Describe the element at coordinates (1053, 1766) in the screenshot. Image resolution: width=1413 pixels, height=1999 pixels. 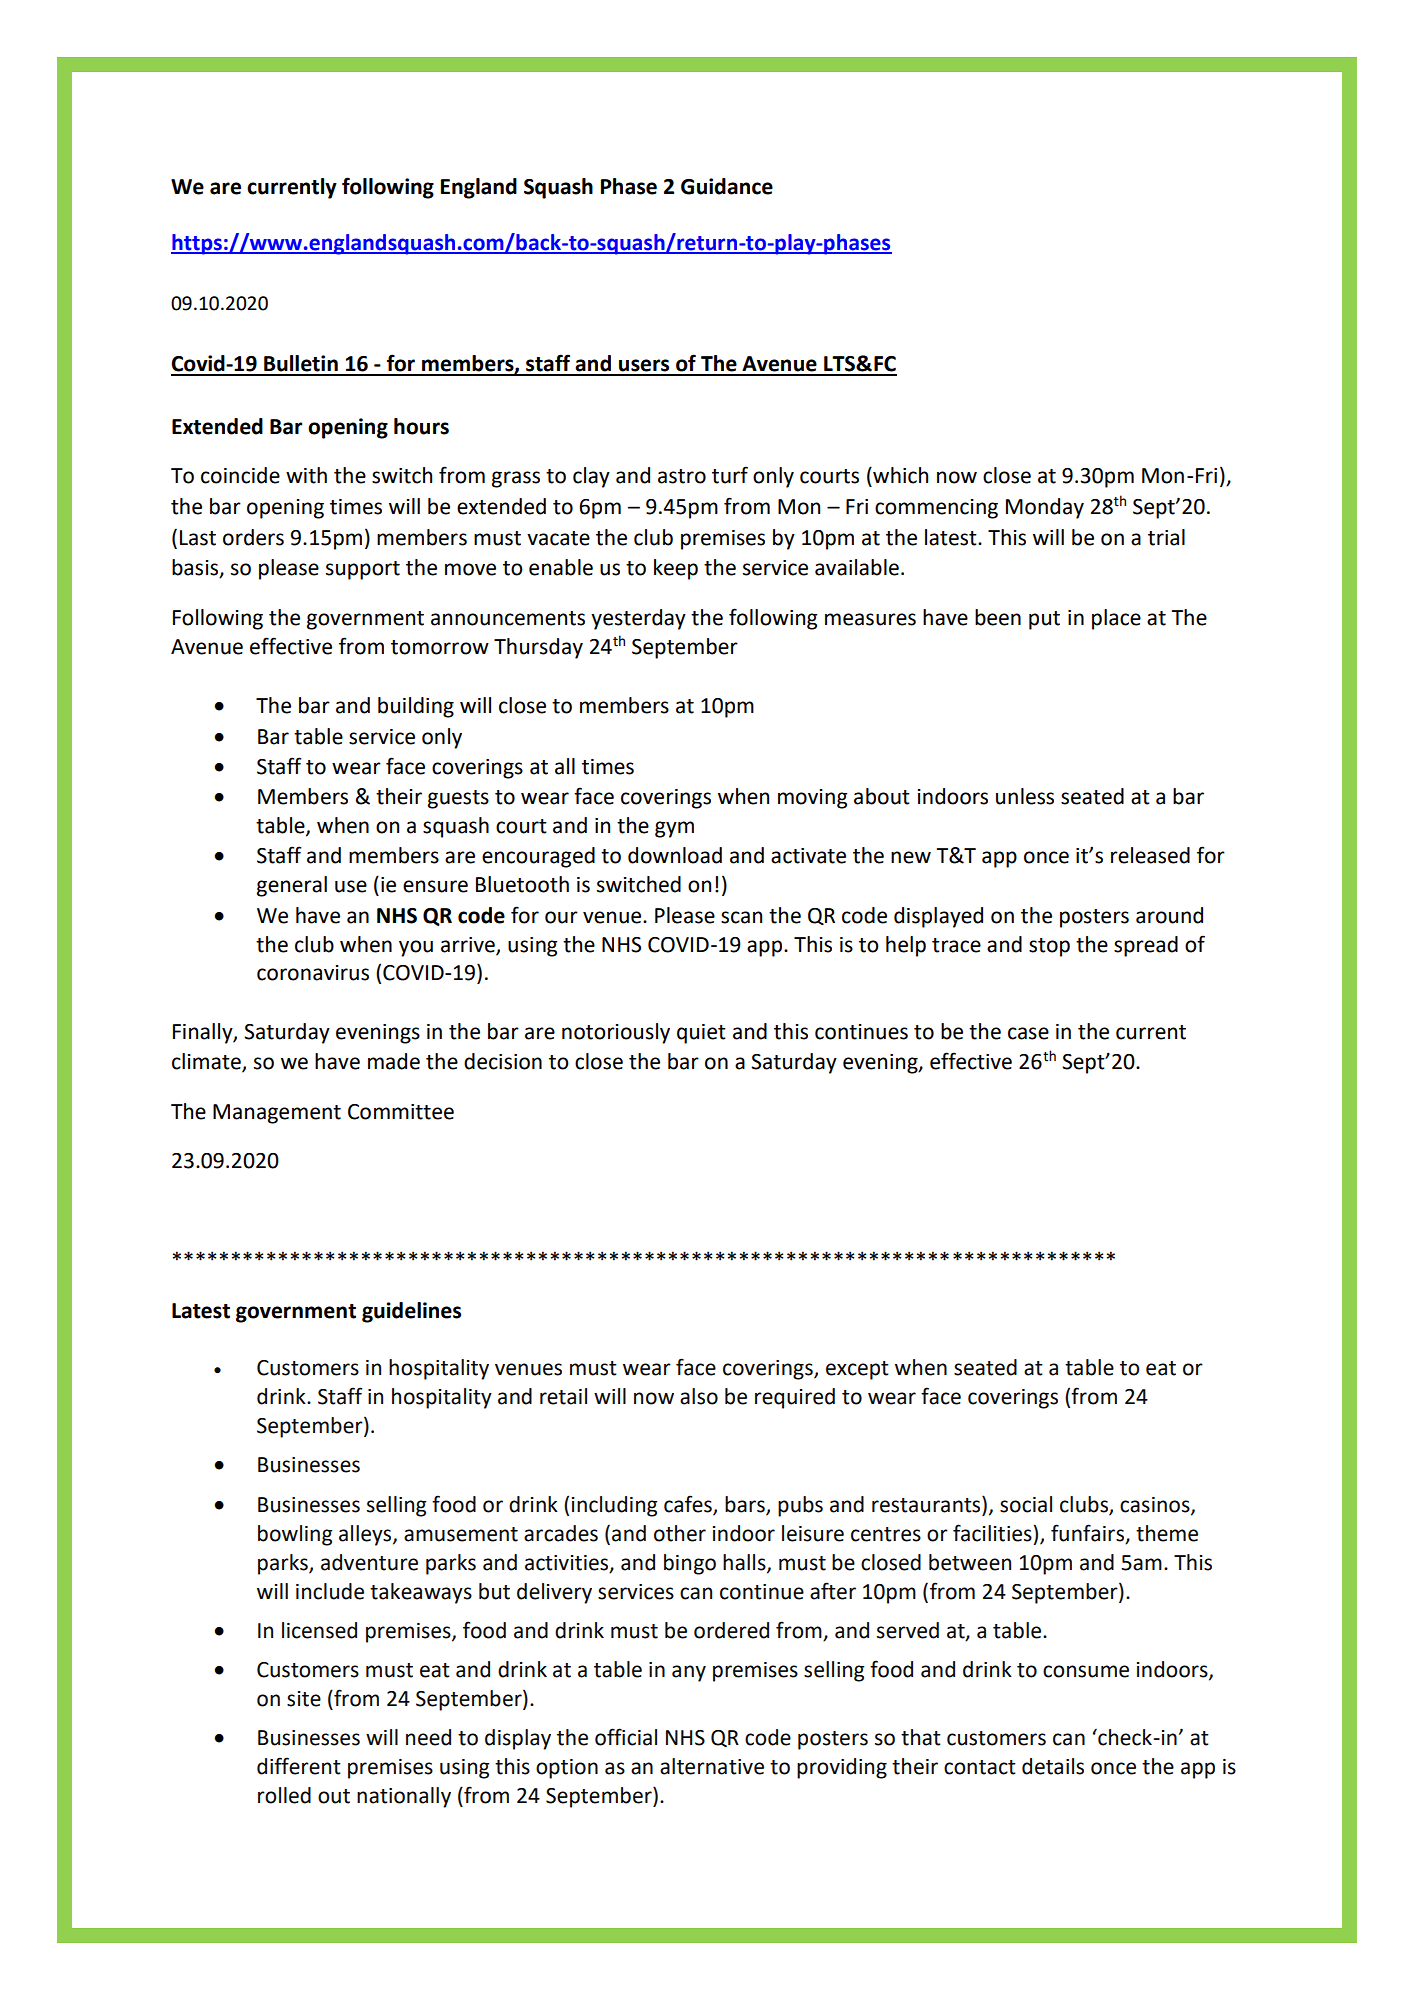
I see `details` at that location.
